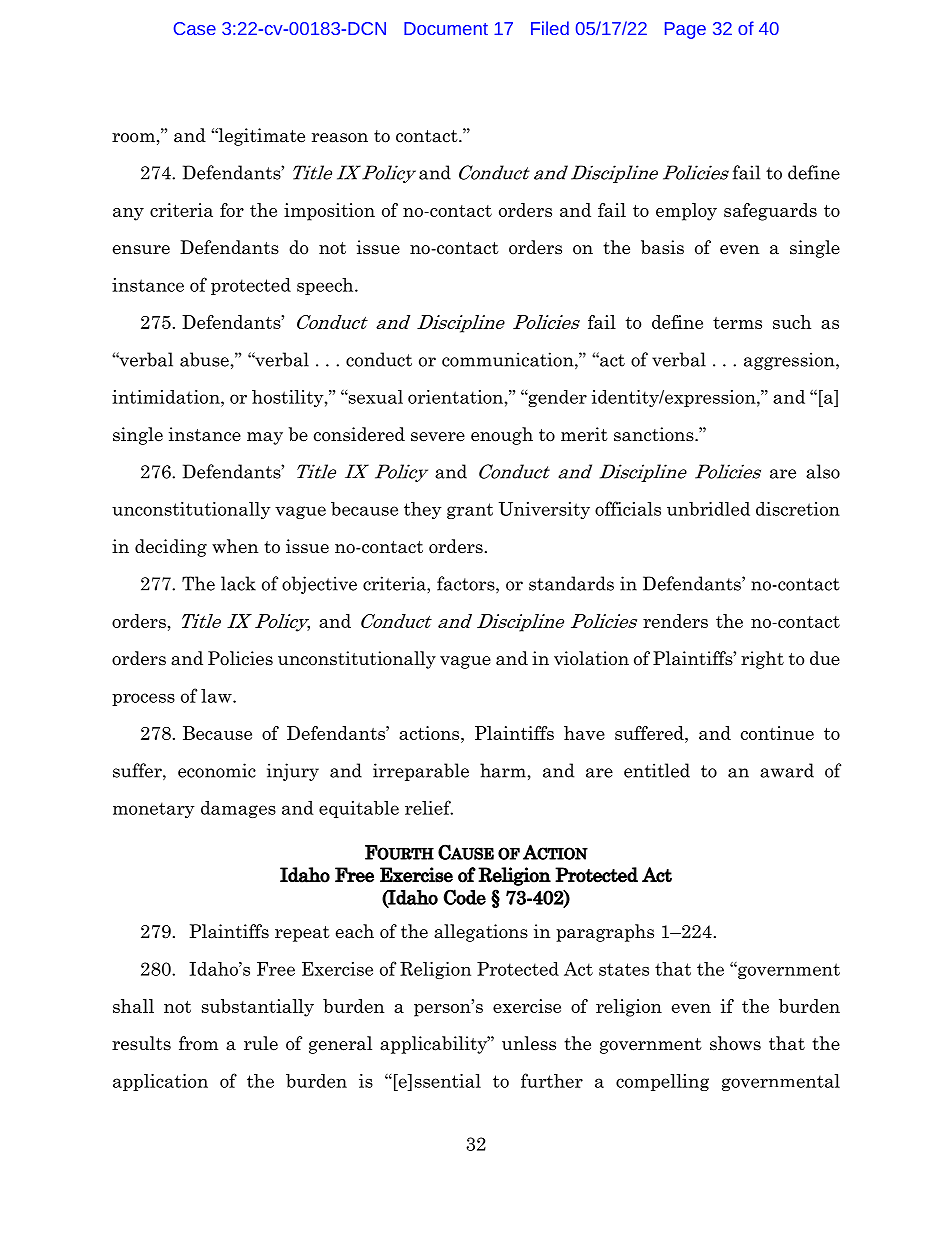 The width and height of the screenshot is (952, 1233). I want to click on when, so click(235, 546).
